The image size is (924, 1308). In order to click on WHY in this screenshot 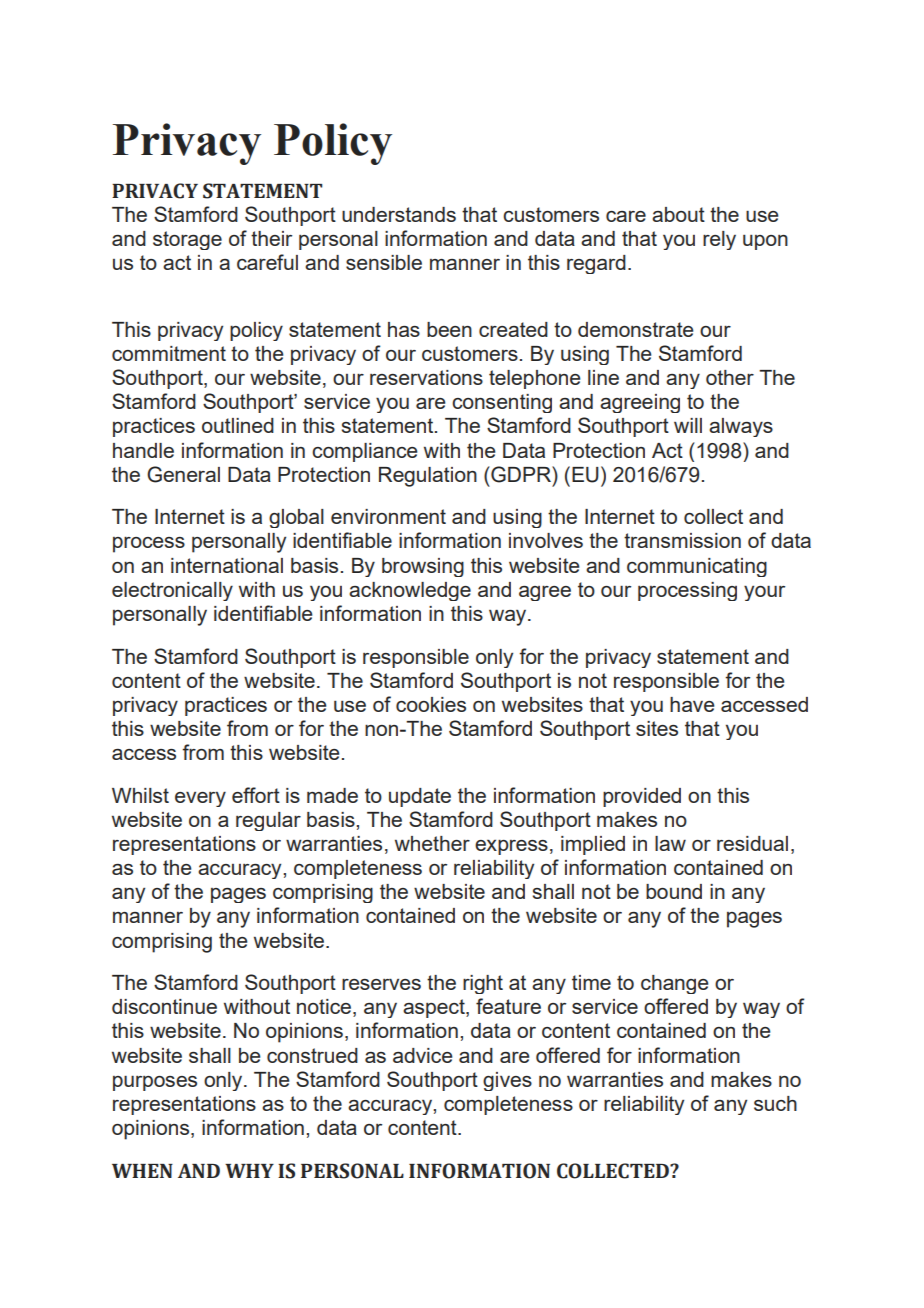, I will do `click(249, 1171)`.
